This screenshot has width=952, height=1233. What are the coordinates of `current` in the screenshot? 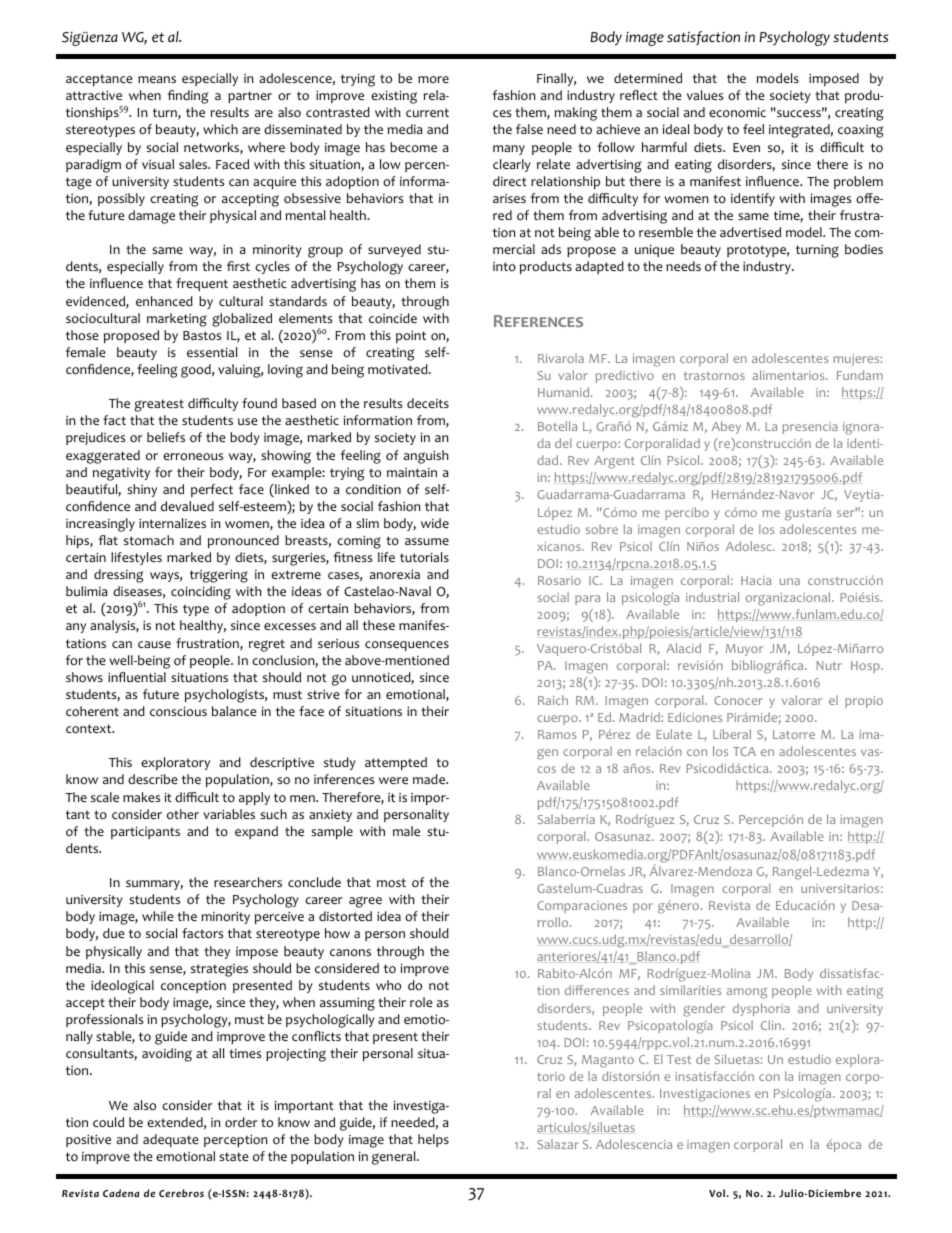 It's located at (427, 112).
